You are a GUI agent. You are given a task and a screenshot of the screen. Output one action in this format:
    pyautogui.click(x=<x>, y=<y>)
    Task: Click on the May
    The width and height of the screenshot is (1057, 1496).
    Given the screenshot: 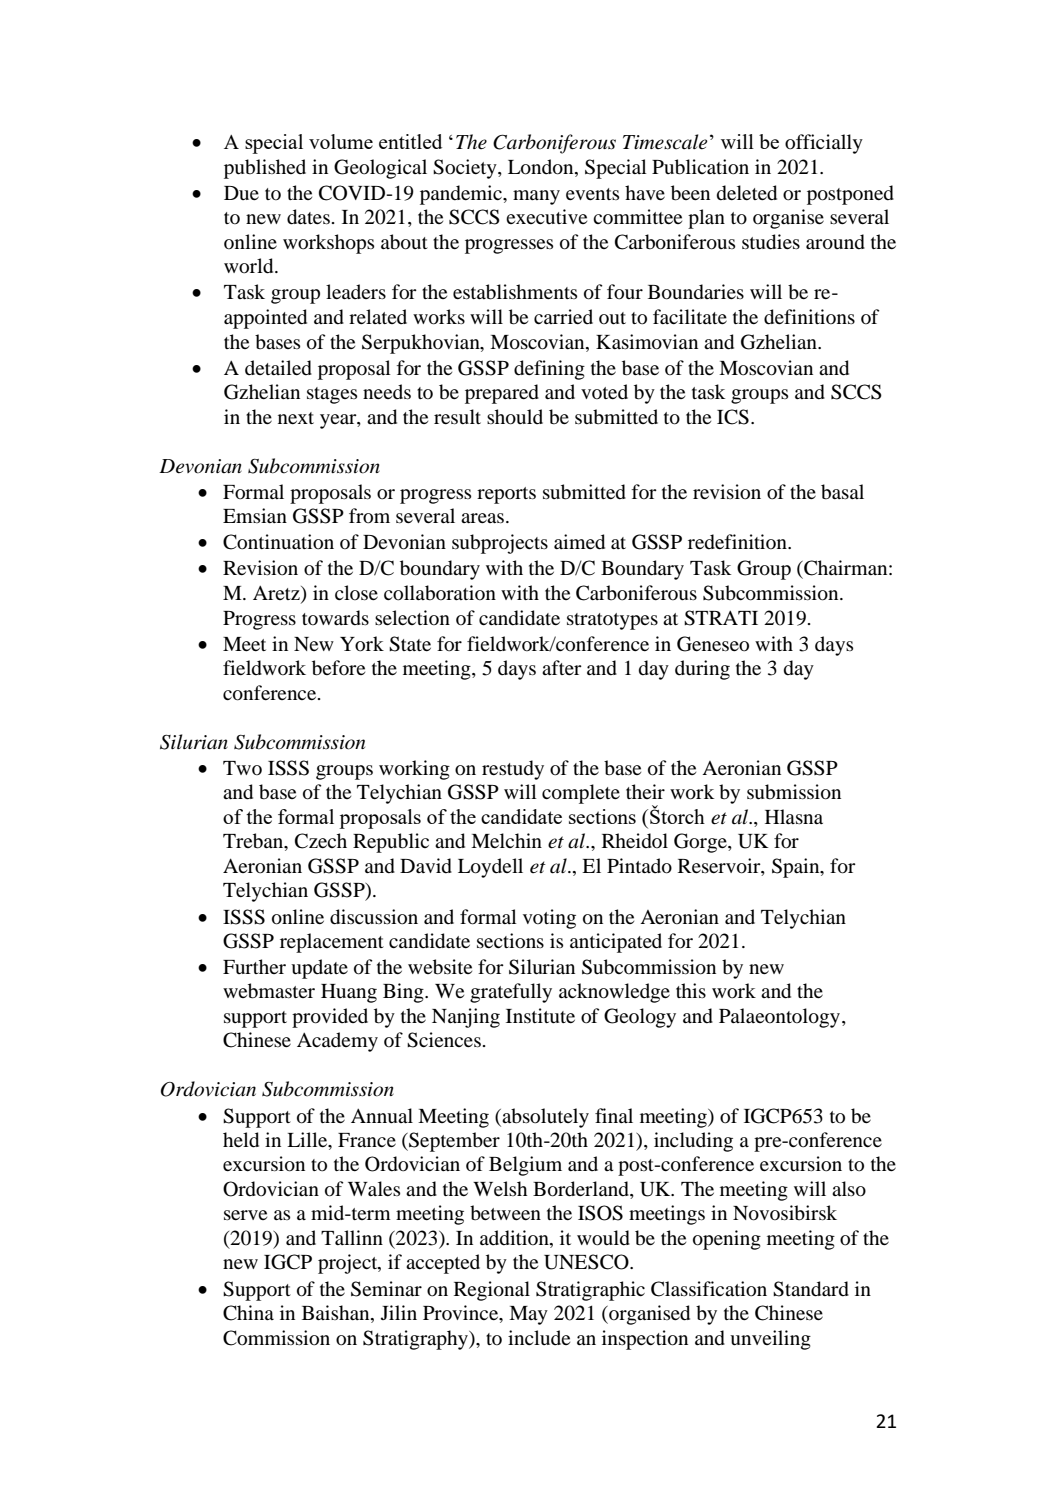 What is the action you would take?
    pyautogui.click(x=528, y=1315)
